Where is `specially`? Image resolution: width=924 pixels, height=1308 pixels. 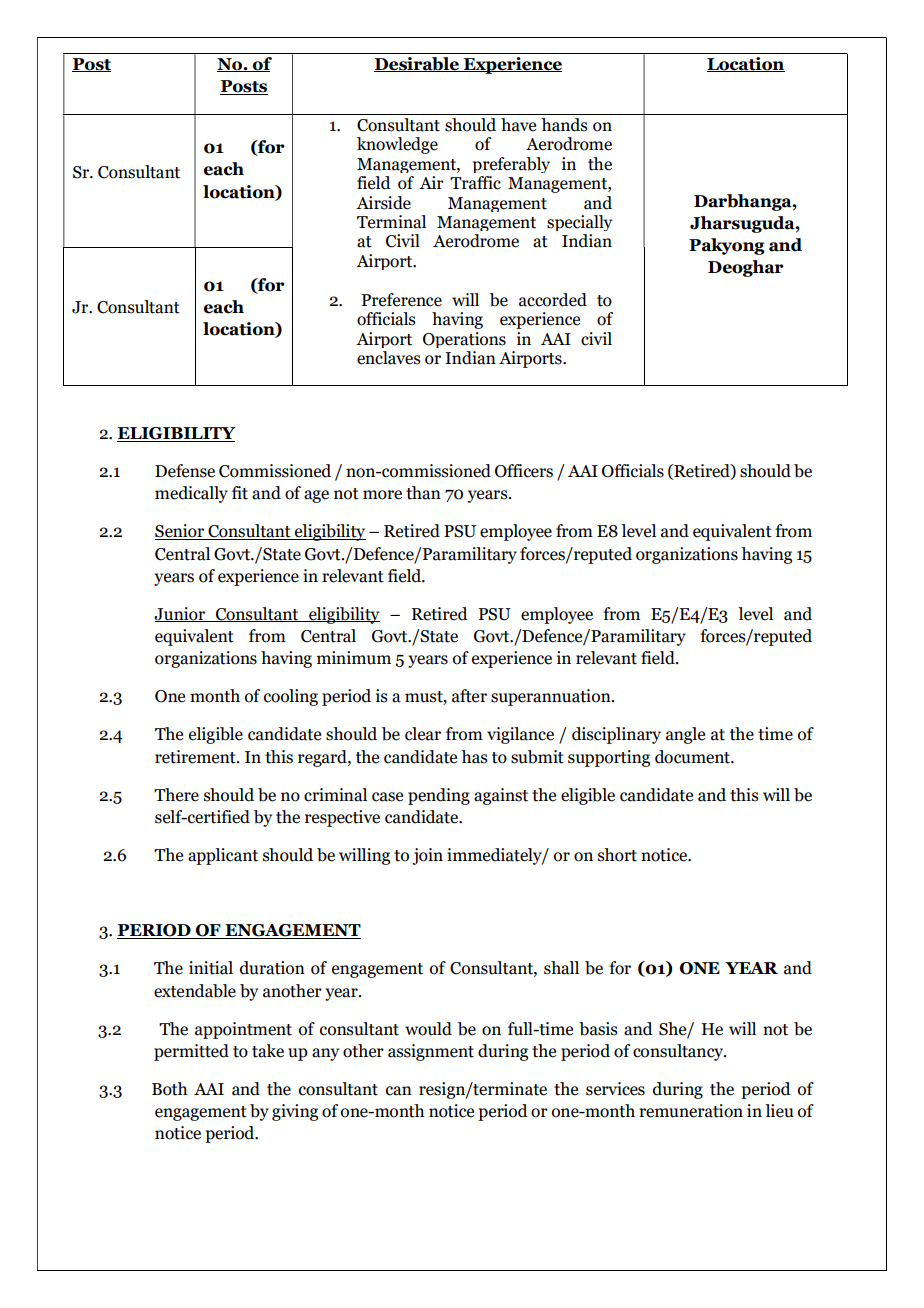 specially is located at coordinates (579, 223).
